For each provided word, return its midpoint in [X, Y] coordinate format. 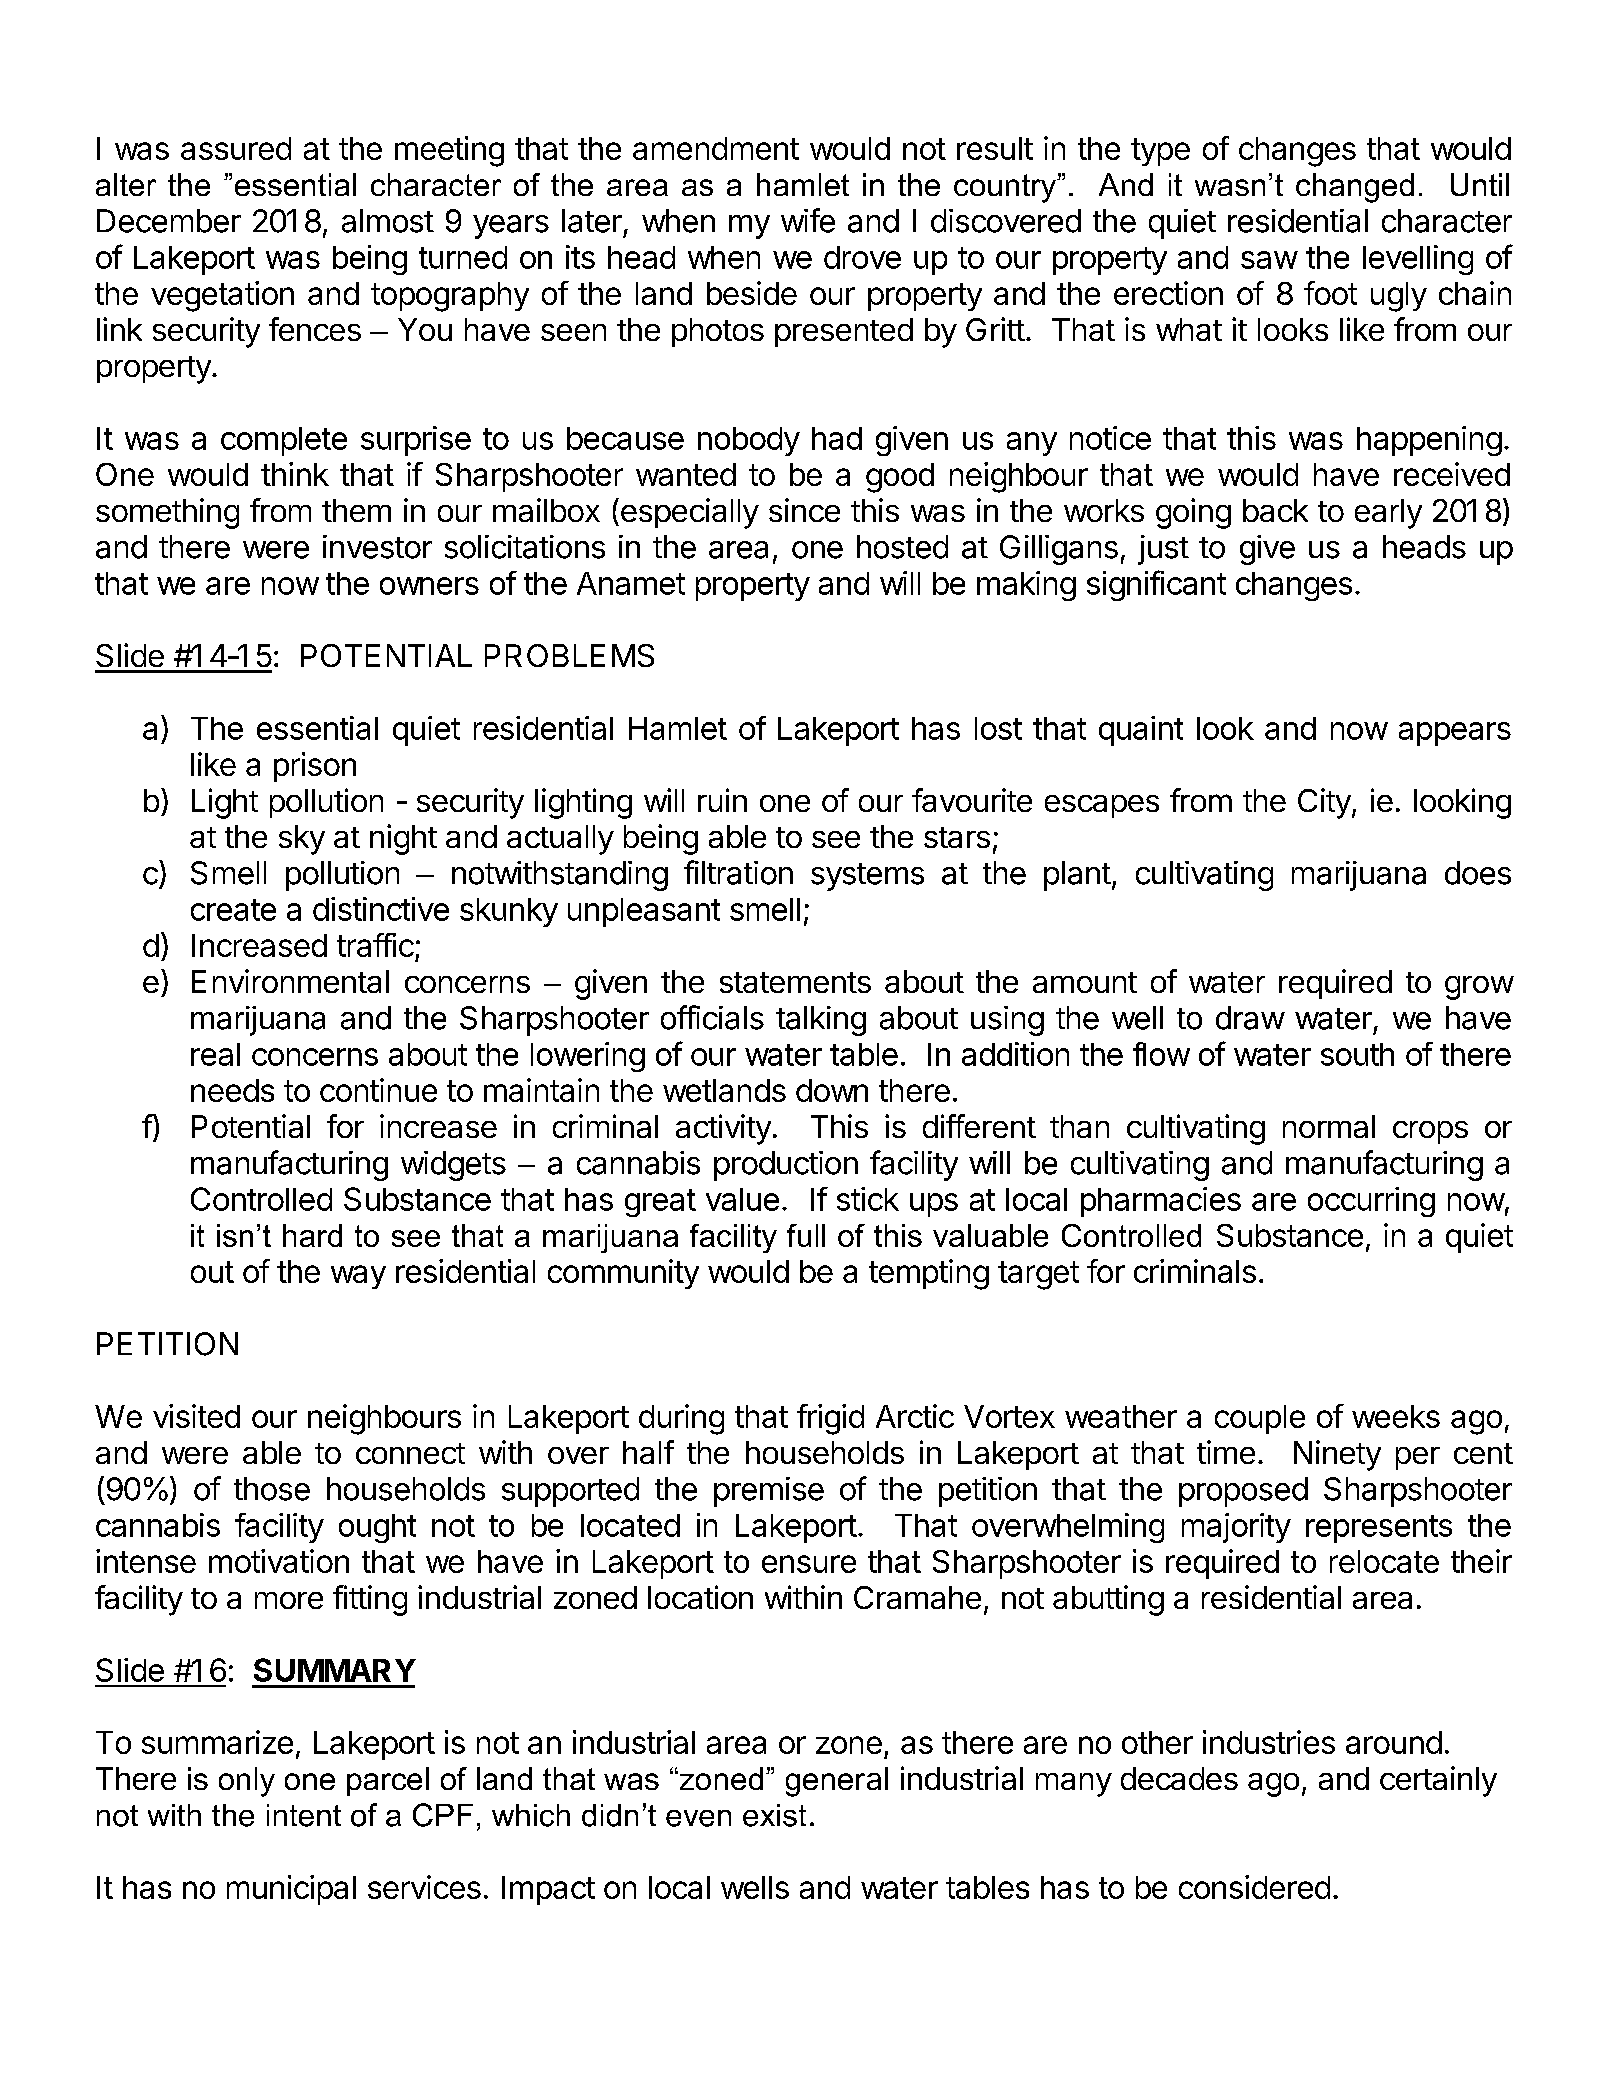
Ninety [1337, 1455]
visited [196, 1416]
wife [808, 220]
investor [377, 547]
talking [821, 1021]
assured [236, 148]
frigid [830, 1419]
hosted [902, 547]
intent [304, 1815]
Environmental [290, 981]
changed [1355, 188]
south [1357, 1054]
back [1275, 510]
